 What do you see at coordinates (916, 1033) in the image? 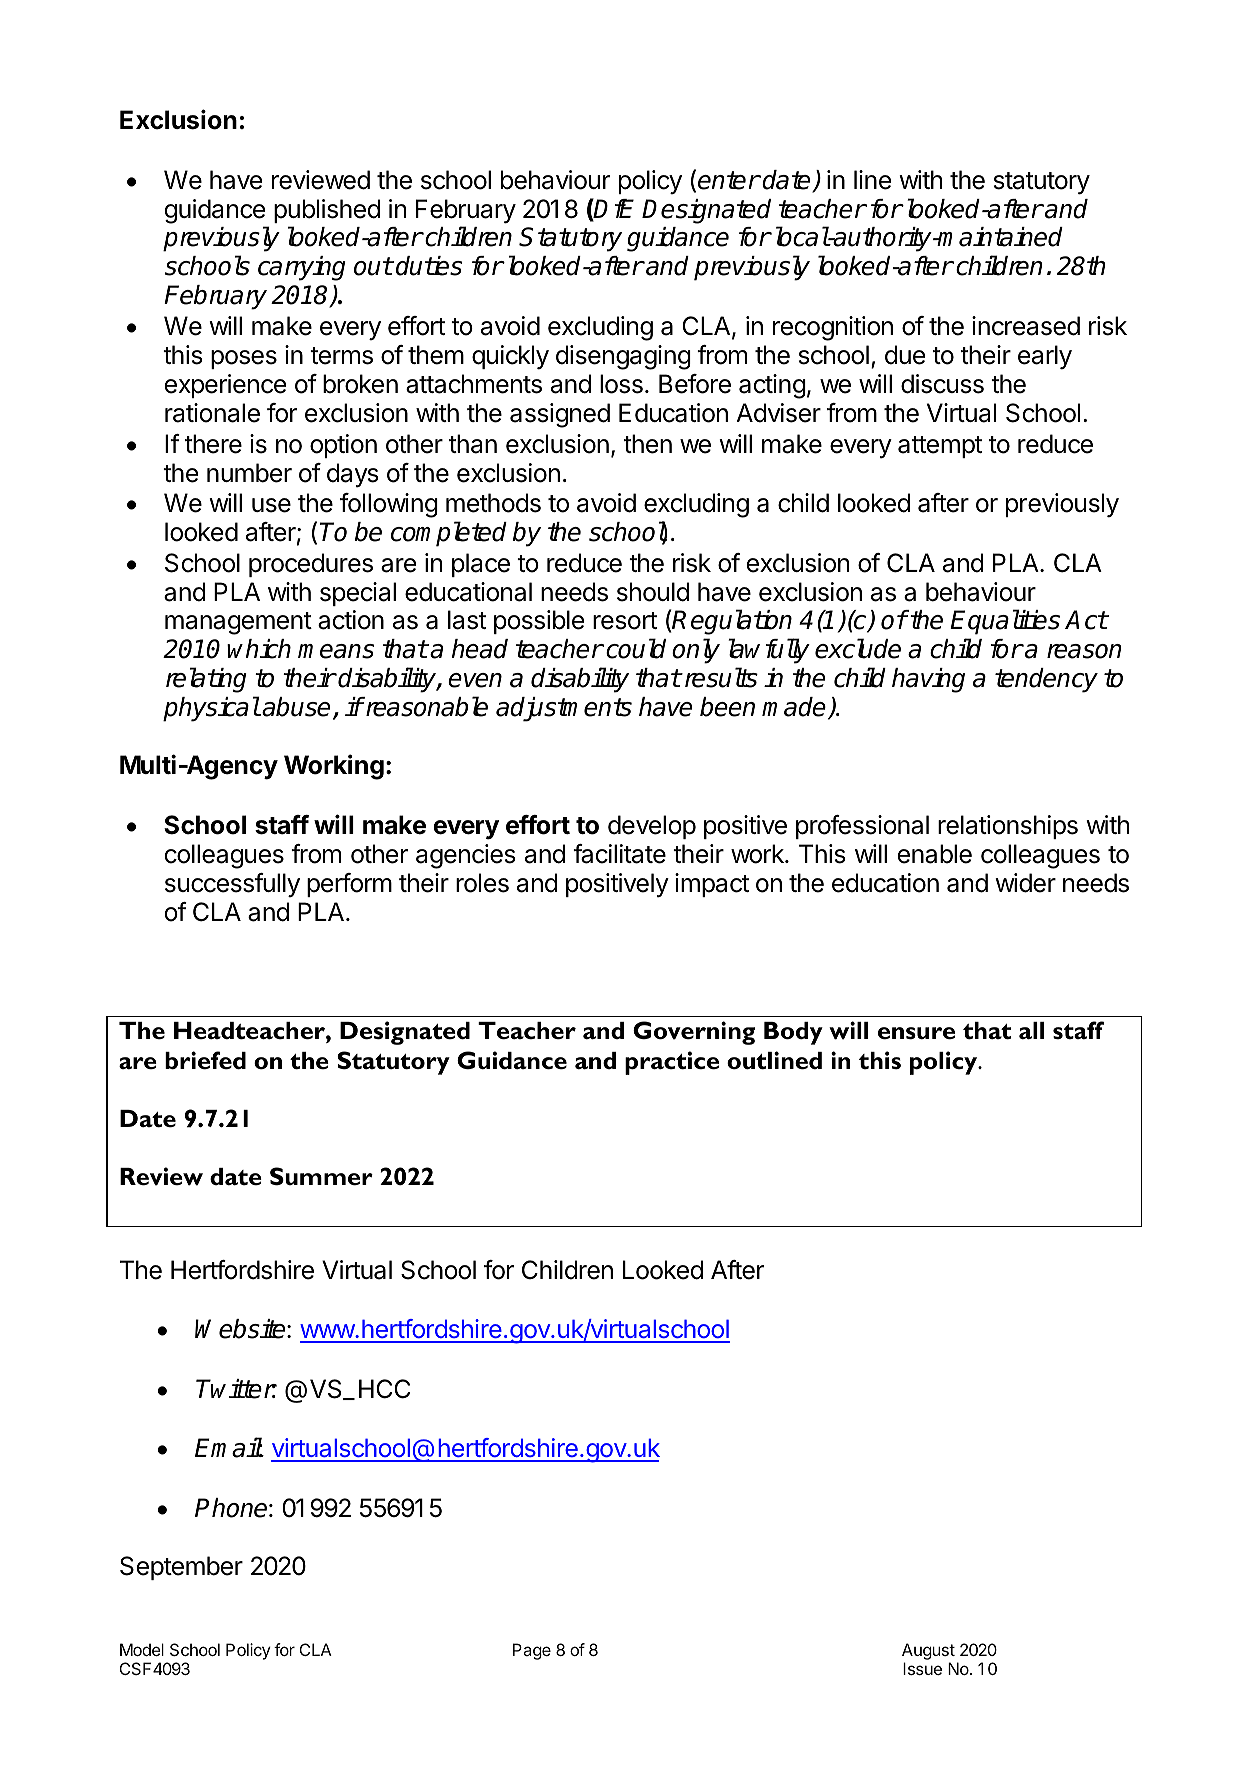
I see `ensure` at bounding box center [916, 1033].
